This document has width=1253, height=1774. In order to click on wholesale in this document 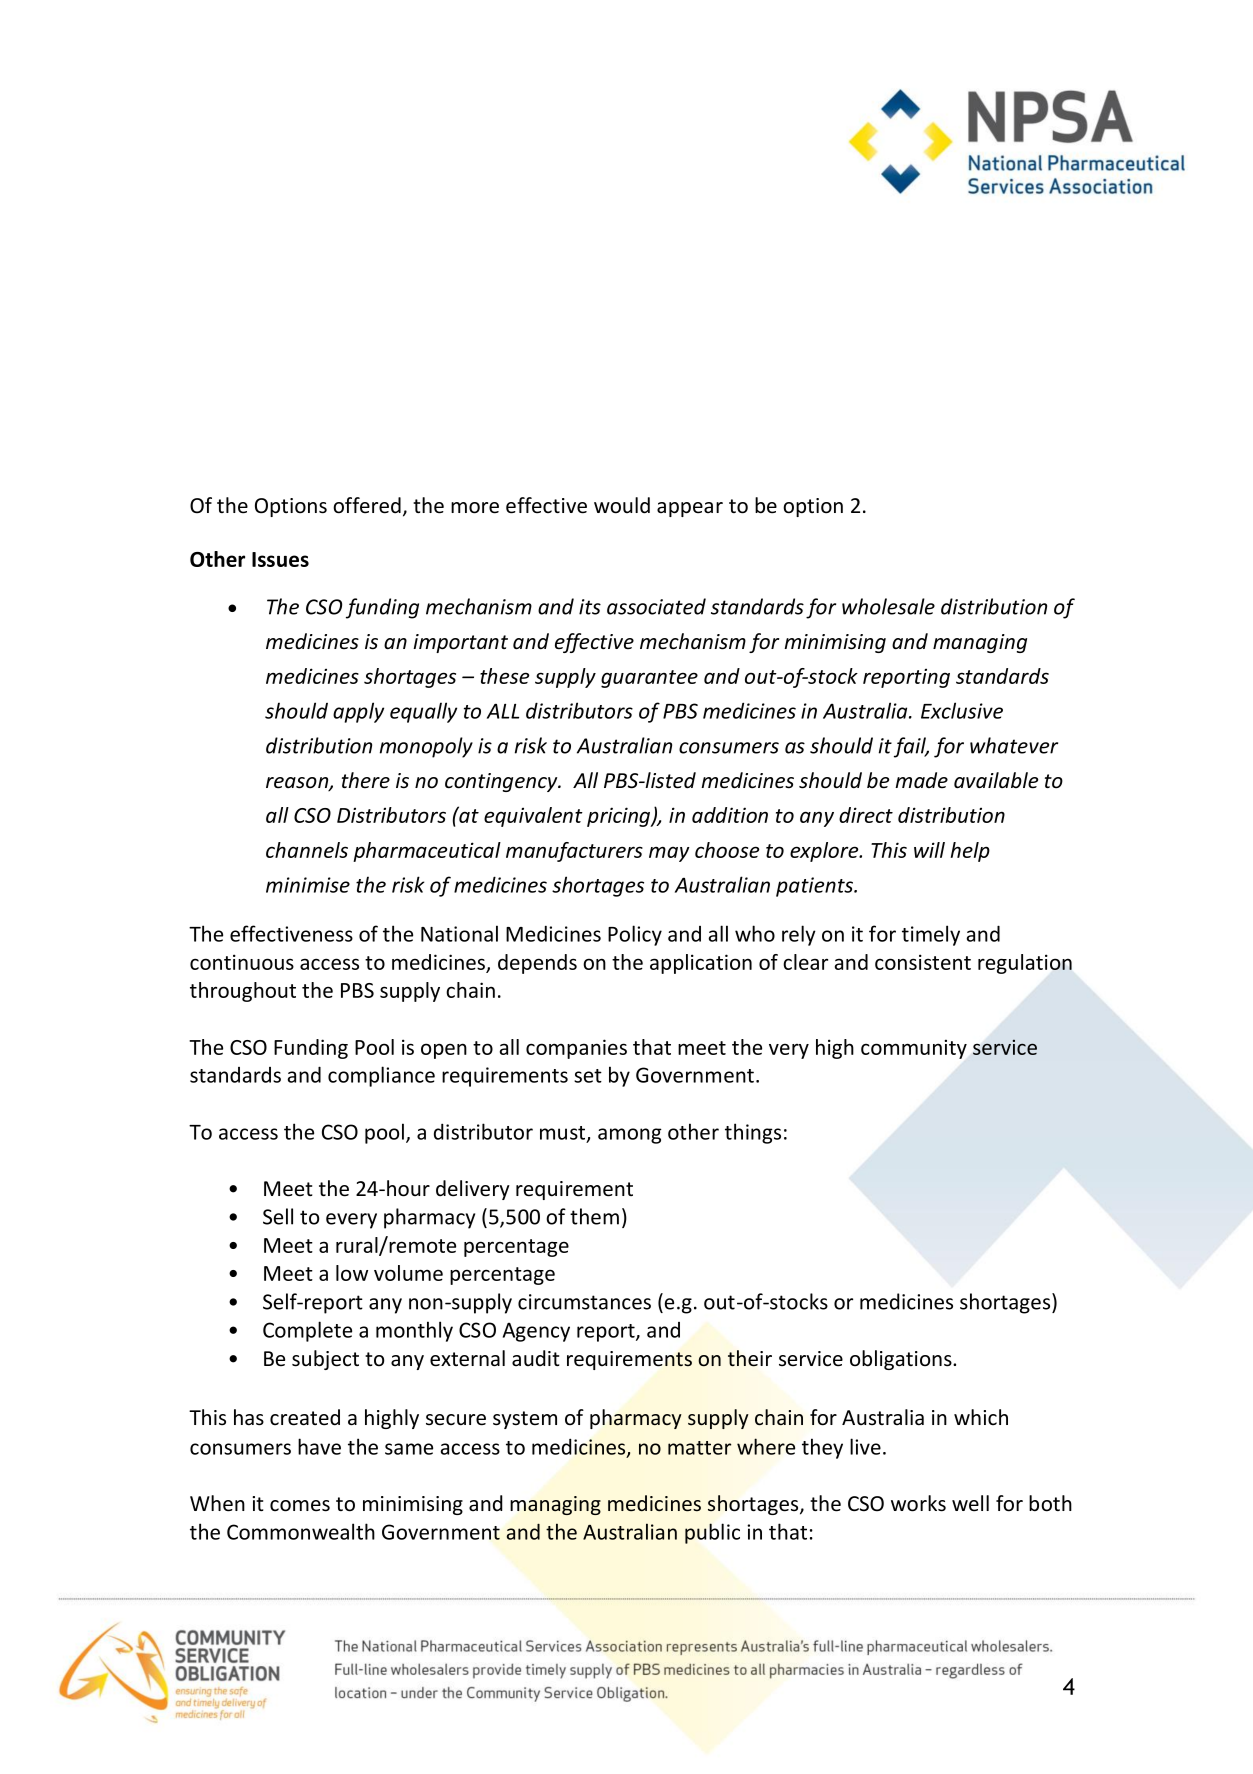, I will do `click(888, 606)`.
